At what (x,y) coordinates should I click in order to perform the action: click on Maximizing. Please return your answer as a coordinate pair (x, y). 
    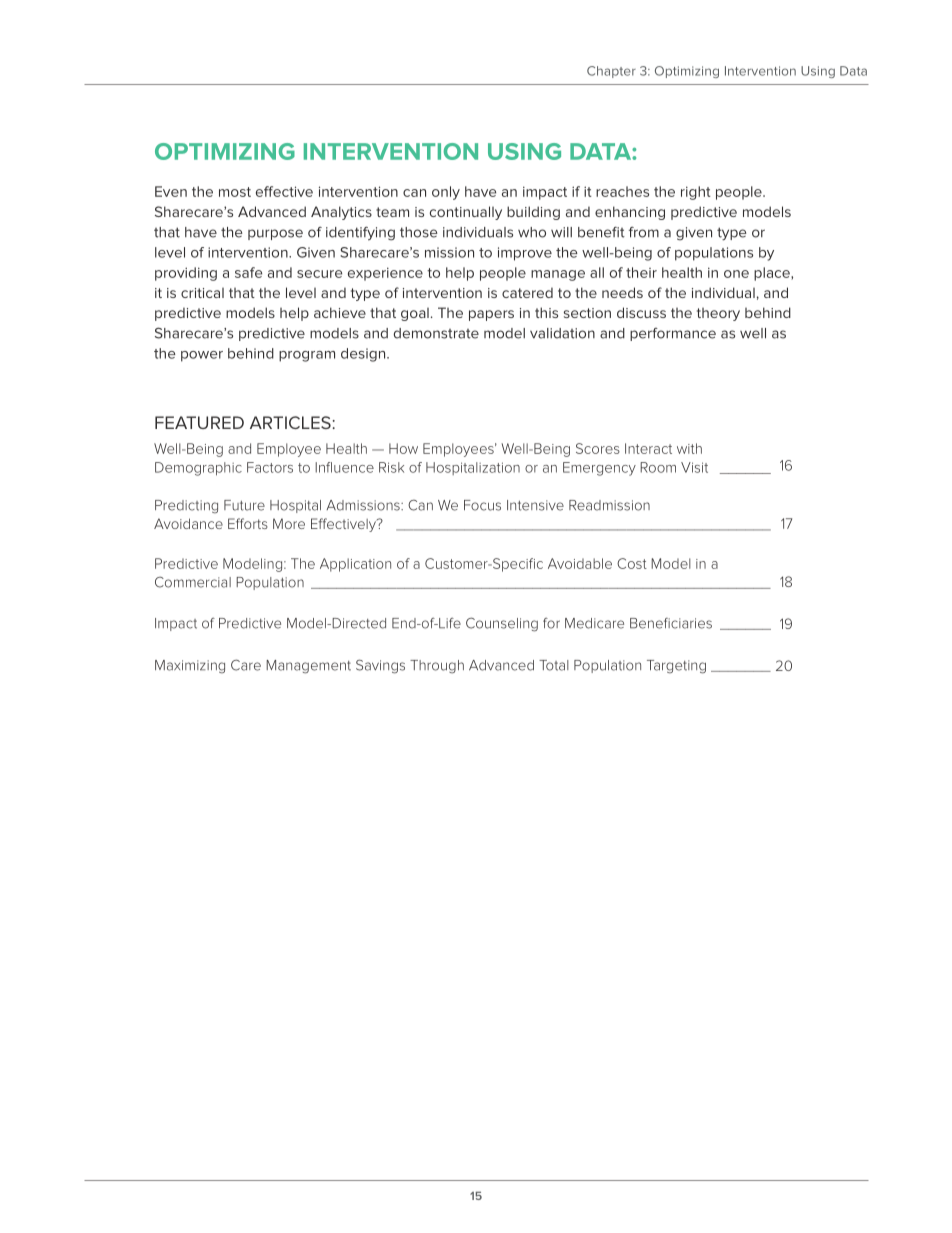
    Looking at the image, I should click on (190, 667).
